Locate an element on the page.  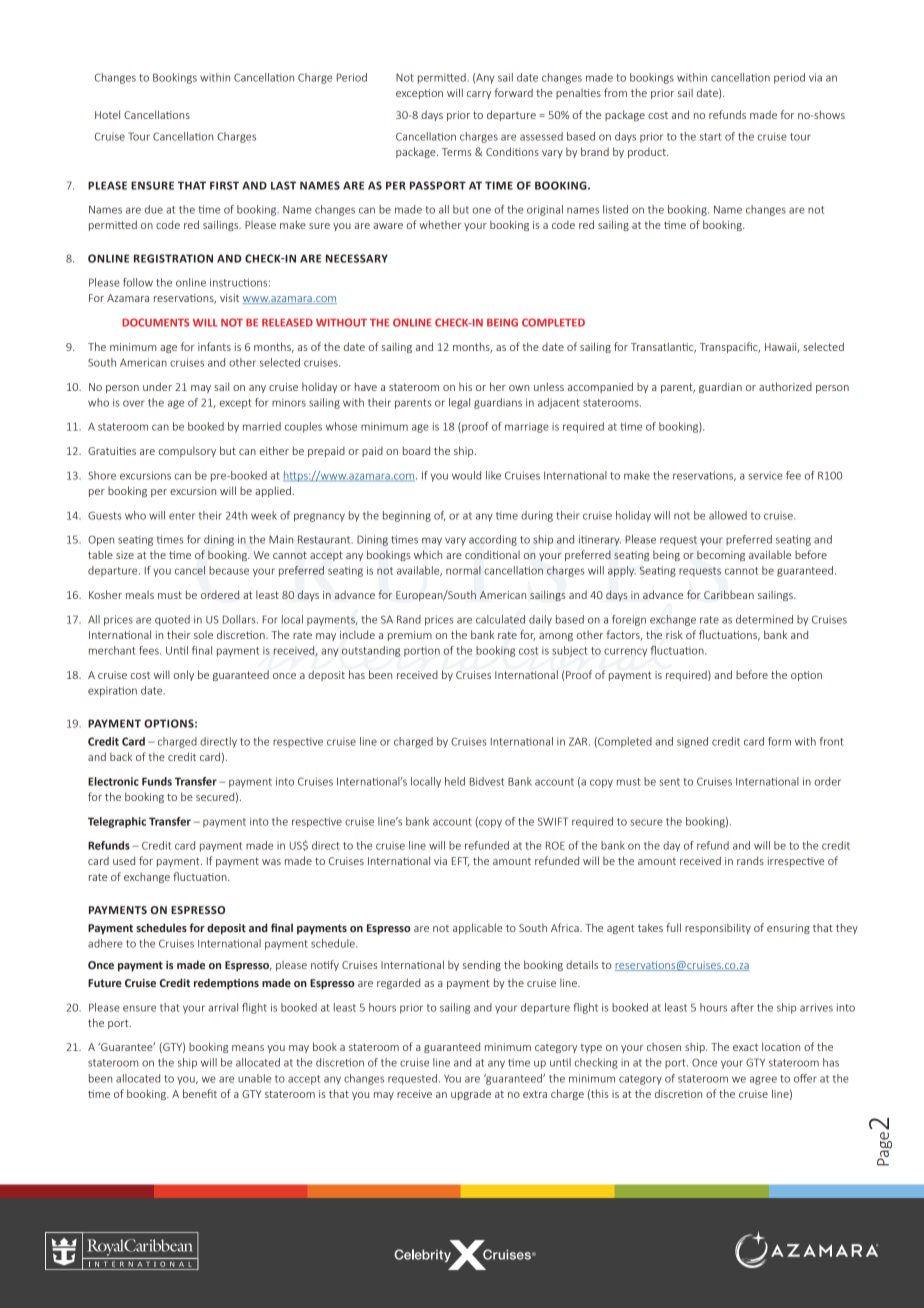
start is located at coordinates (710, 137).
